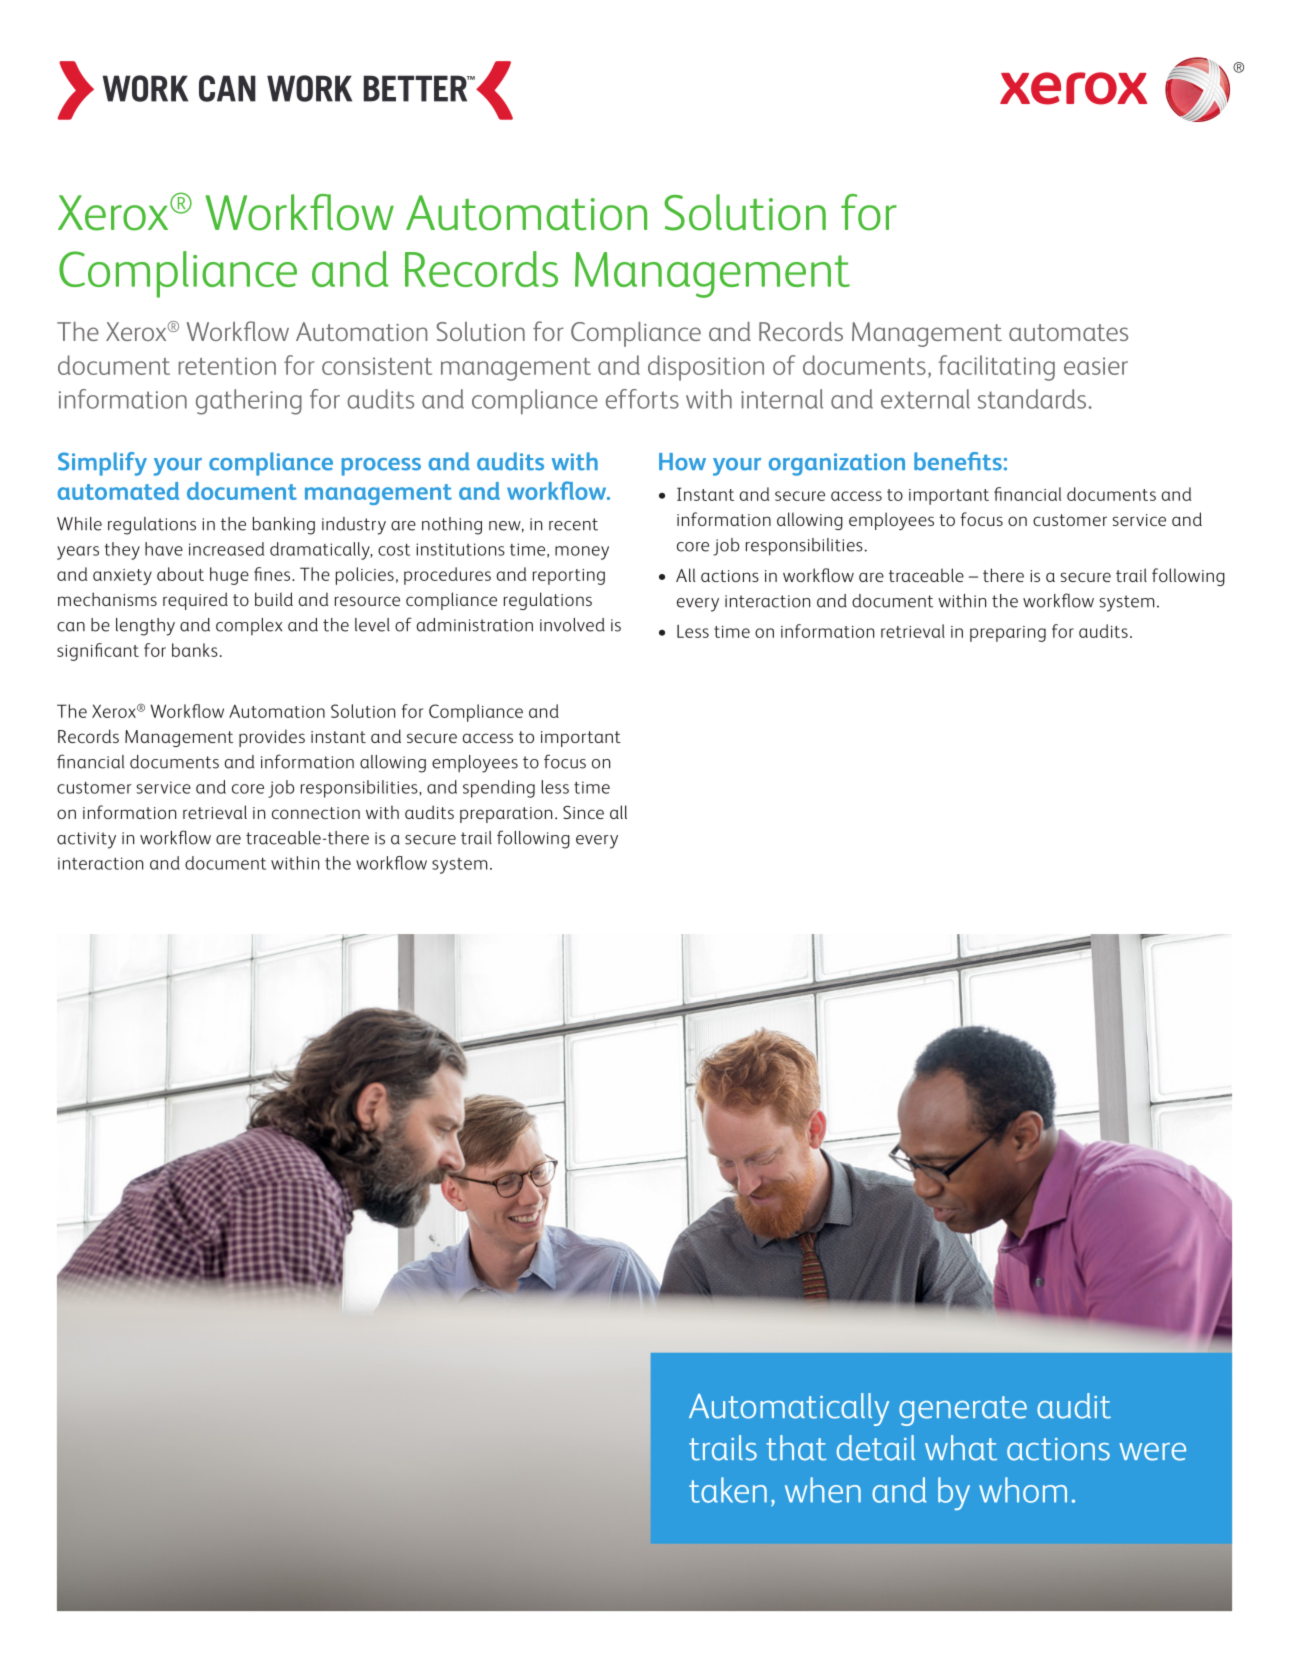  Describe the element at coordinates (86, 840) in the page. I see `activity` at that location.
